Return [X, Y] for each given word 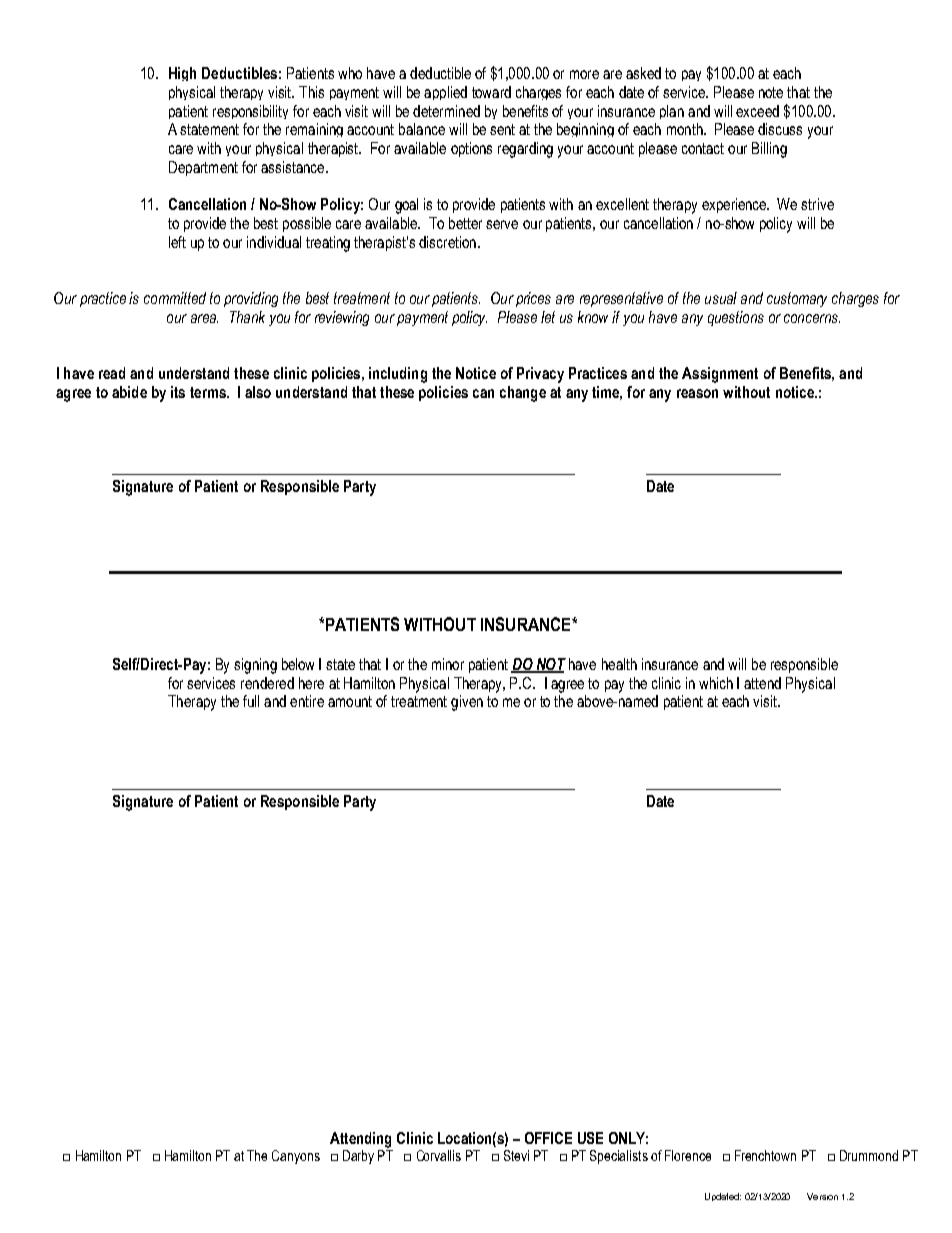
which [716, 683]
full [251, 701]
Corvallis [439, 1155]
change [523, 394]
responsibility [250, 112]
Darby [358, 1157]
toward [491, 92]
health [619, 664]
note [771, 92]
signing [255, 666]
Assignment [720, 375]
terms [209, 392]
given [467, 703]
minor [448, 664]
